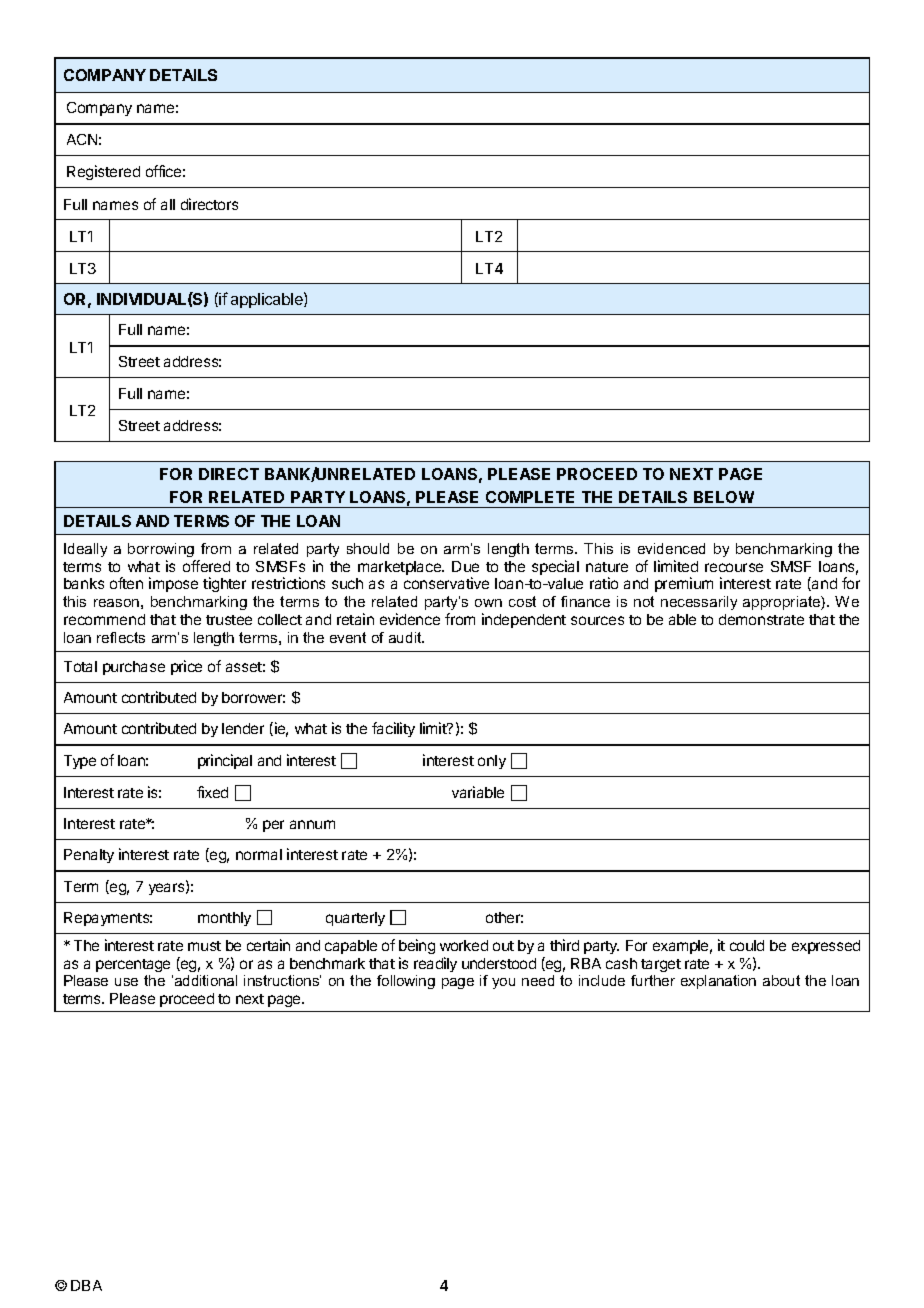  What do you see at coordinates (503, 983) in the screenshot?
I see `you` at bounding box center [503, 983].
